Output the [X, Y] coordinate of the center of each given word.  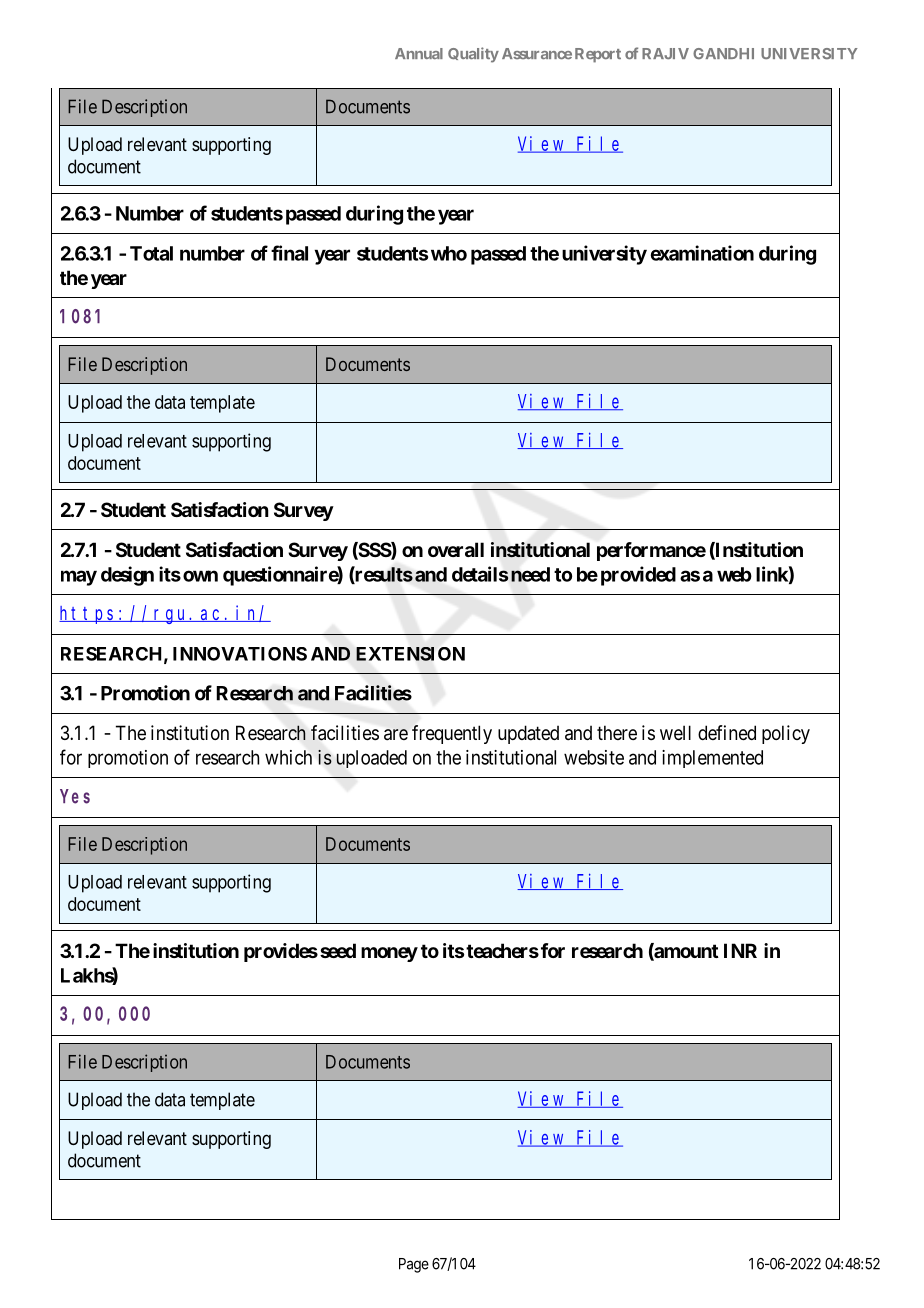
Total [151, 253]
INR [740, 950]
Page [414, 1265]
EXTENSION [410, 654]
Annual [419, 53]
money [389, 954]
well [675, 732]
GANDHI [723, 53]
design [127, 576]
